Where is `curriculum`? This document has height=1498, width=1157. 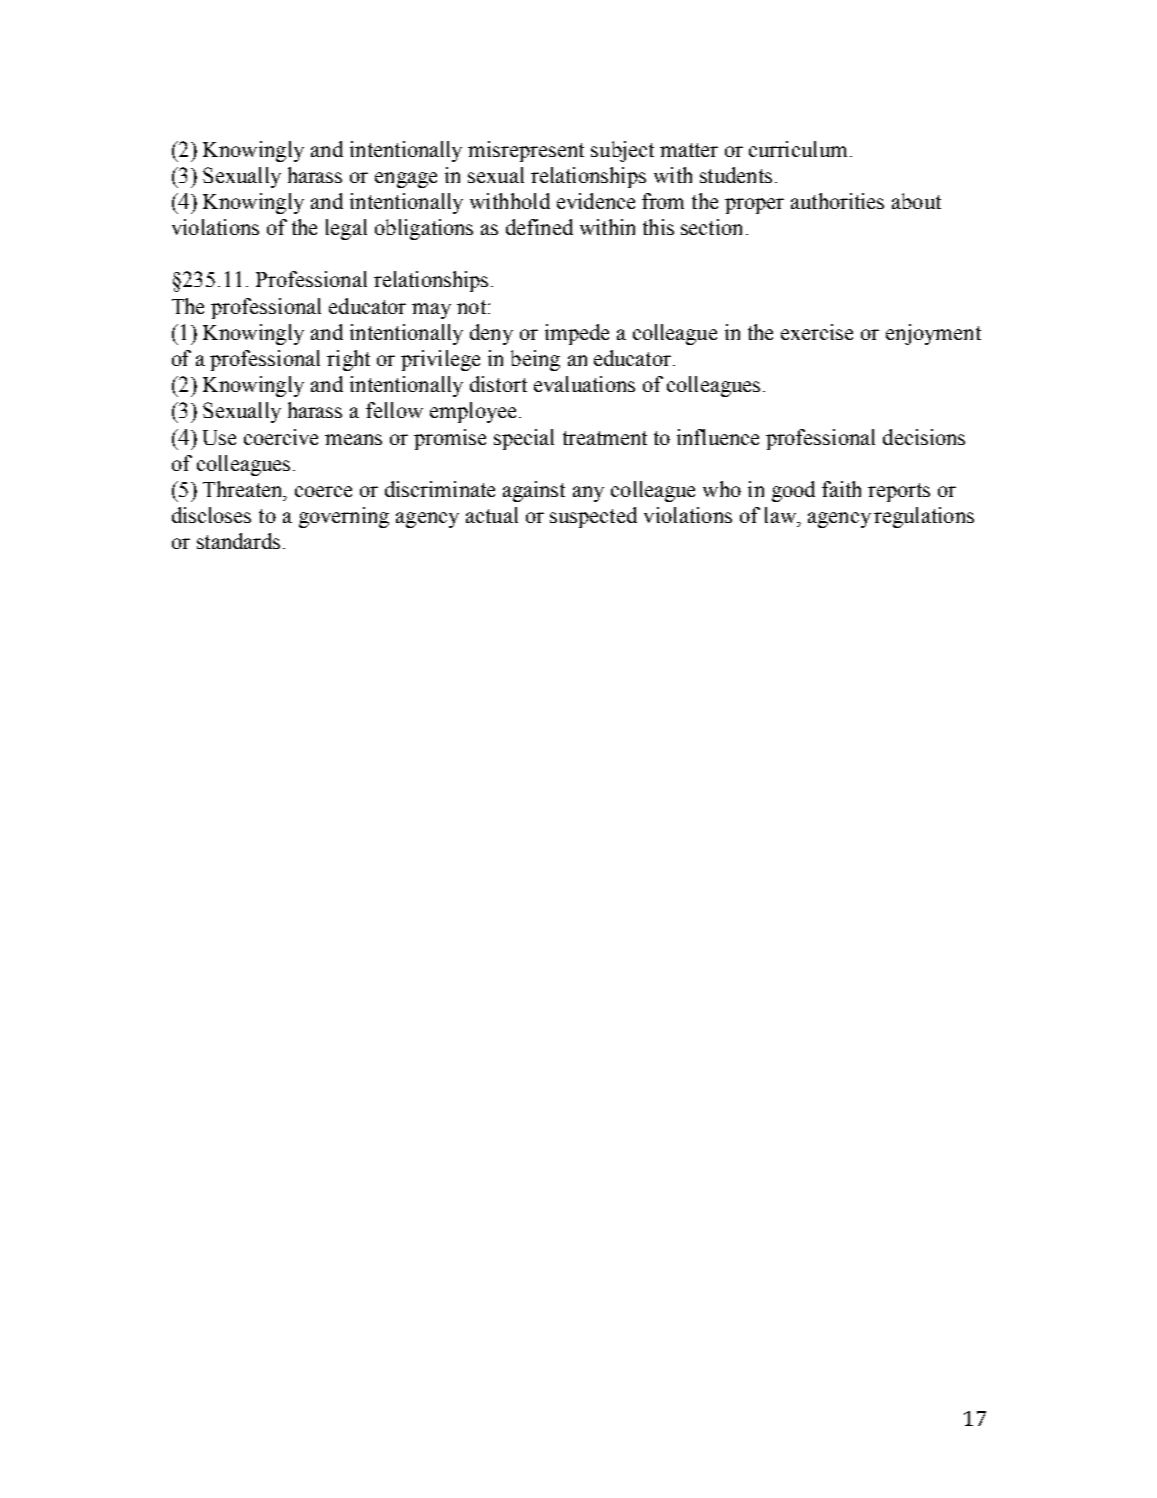 curriculum is located at coordinates (798, 149).
